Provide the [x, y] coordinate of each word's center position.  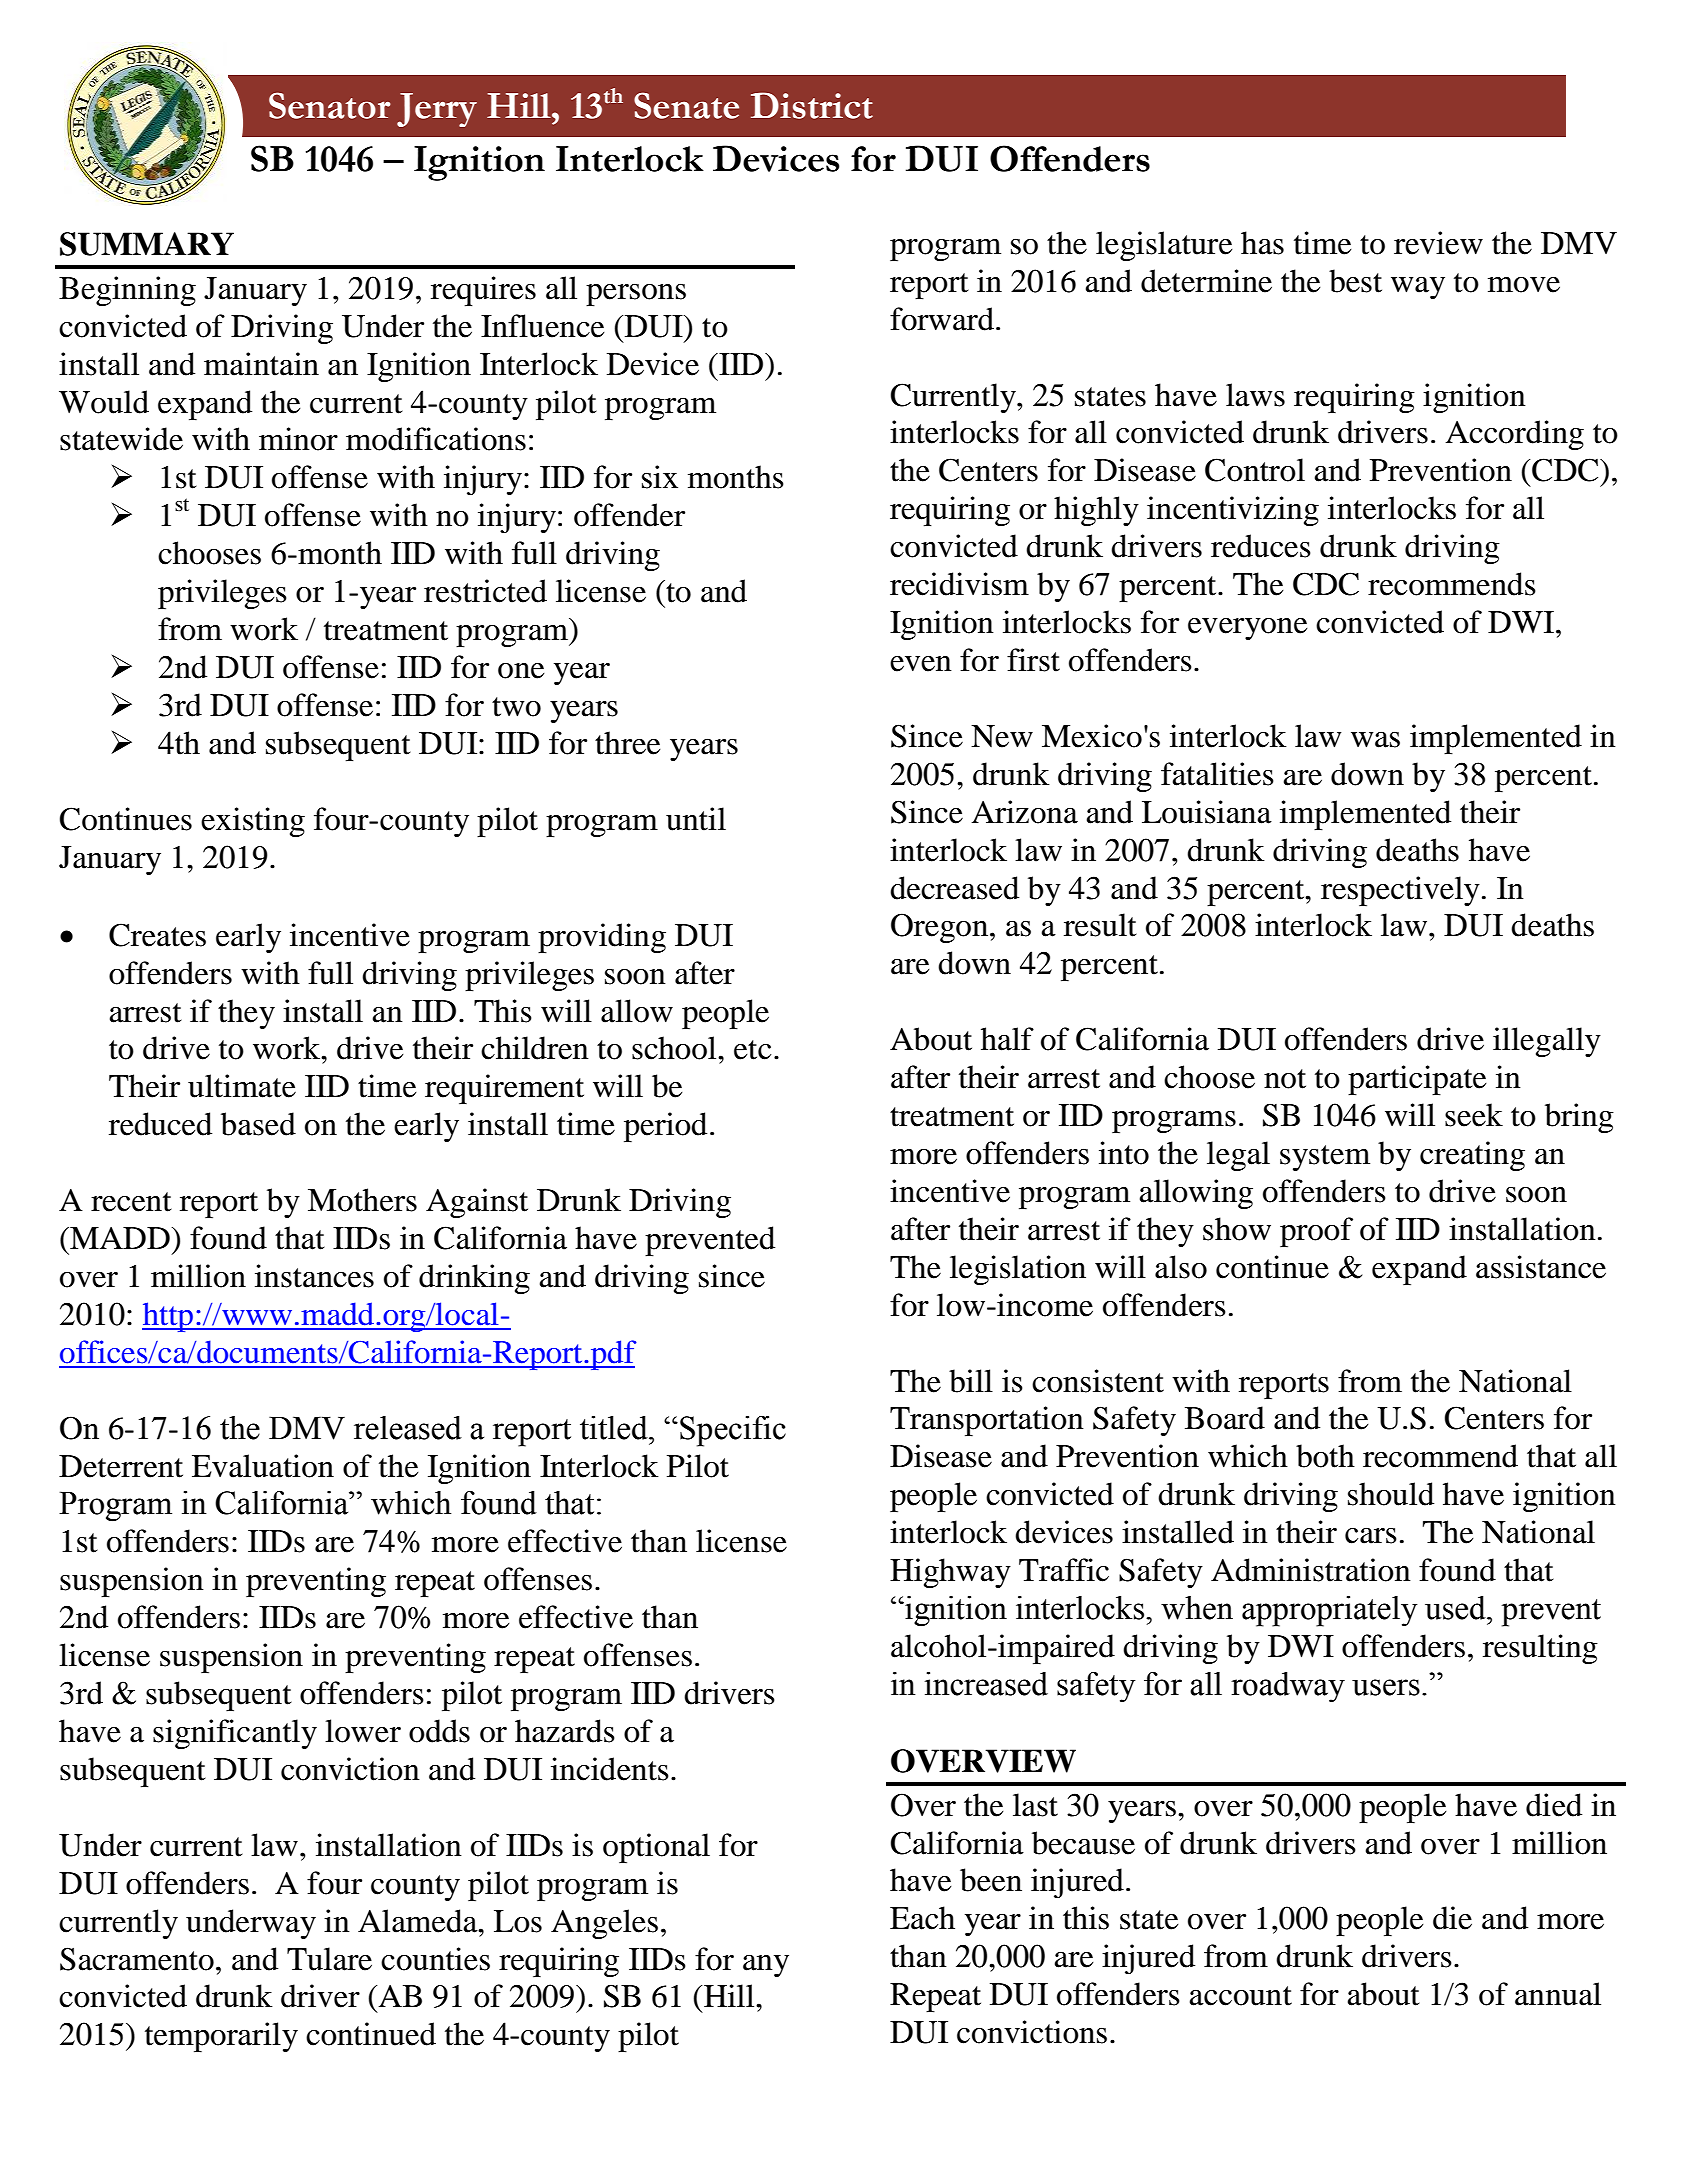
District [812, 105]
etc [752, 1050]
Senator [330, 105]
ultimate [242, 1086]
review [1438, 243]
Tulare [329, 1959]
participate [1417, 1080]
